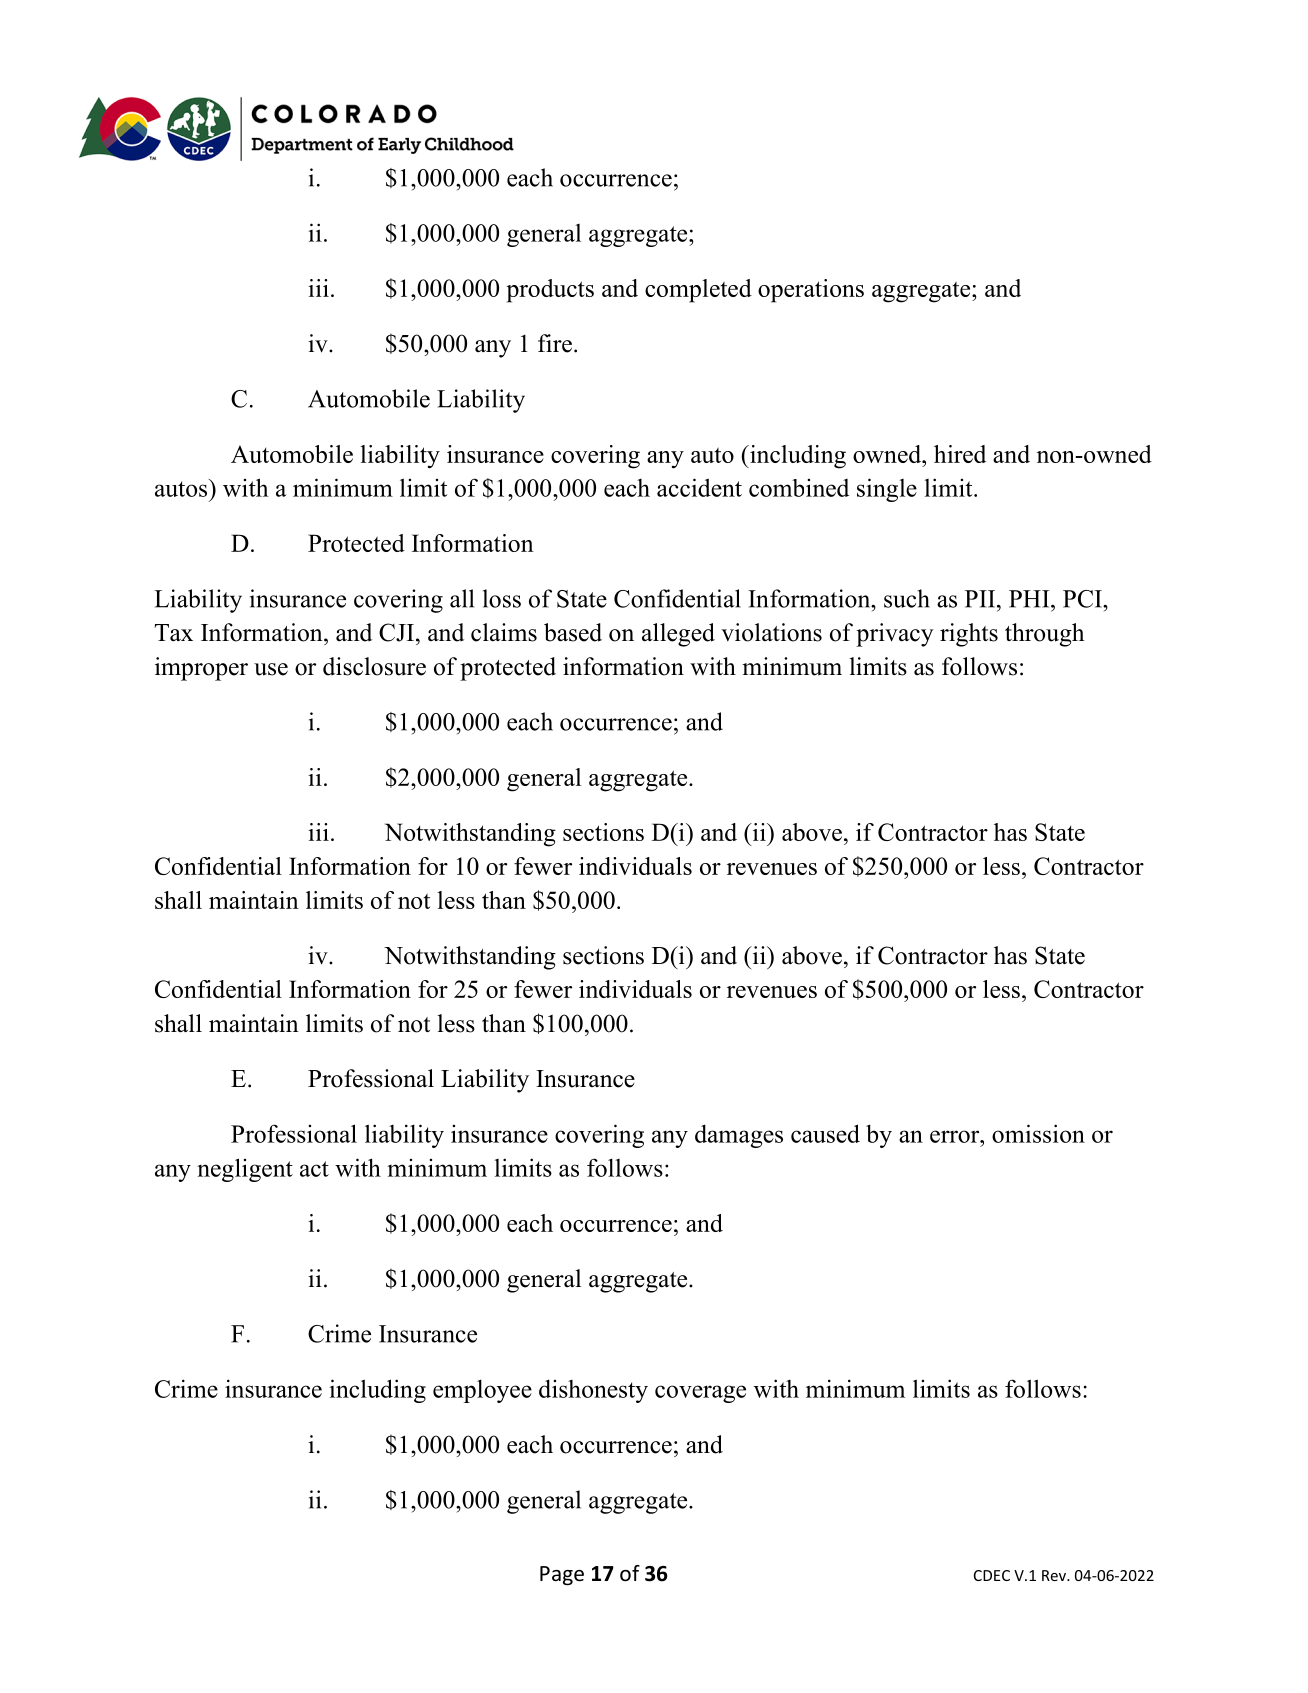 This page has height=1693, width=1308. What do you see at coordinates (739, 1136) in the page?
I see `damages` at bounding box center [739, 1136].
